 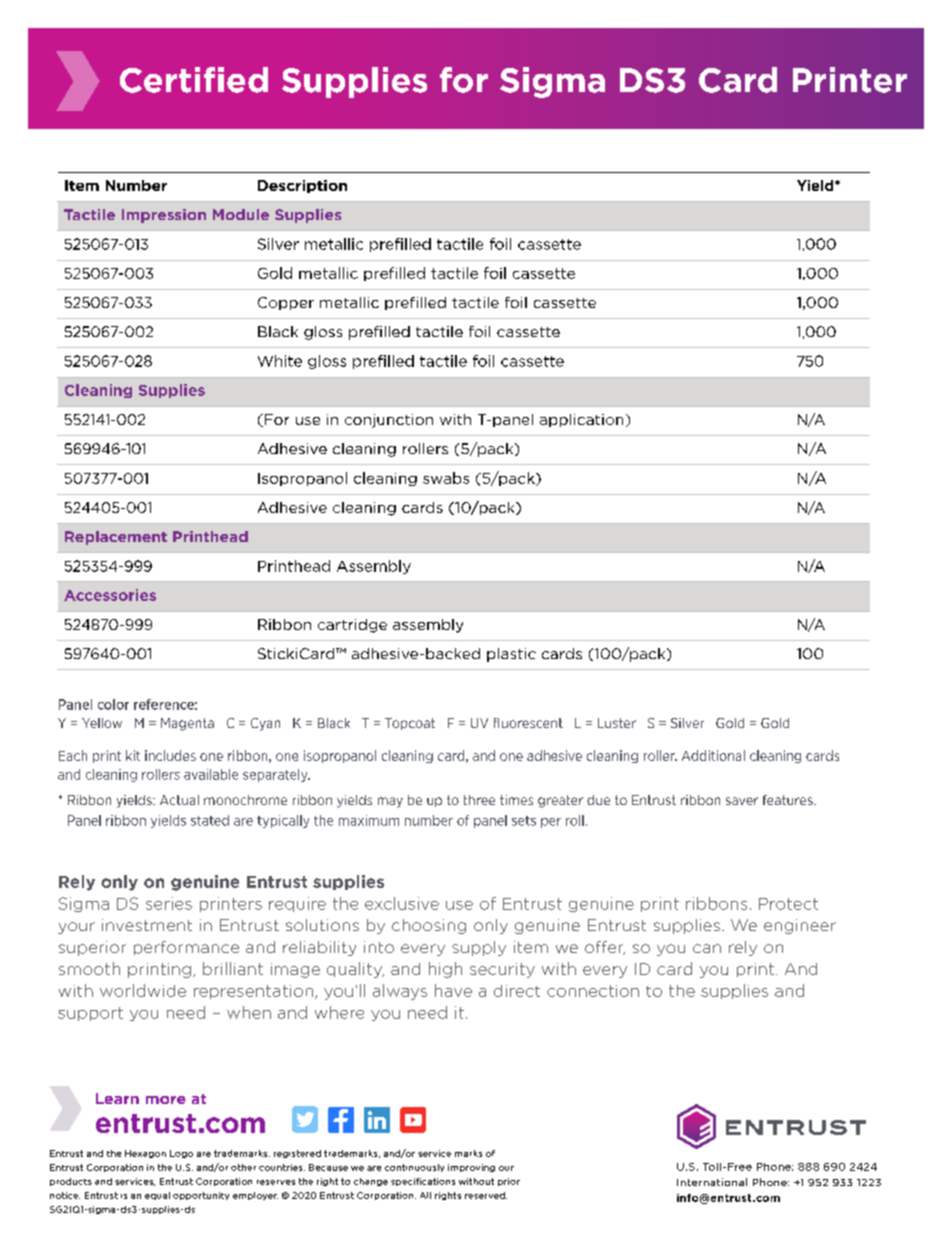 What do you see at coordinates (414, 1168) in the screenshot?
I see `continuously` at bounding box center [414, 1168].
